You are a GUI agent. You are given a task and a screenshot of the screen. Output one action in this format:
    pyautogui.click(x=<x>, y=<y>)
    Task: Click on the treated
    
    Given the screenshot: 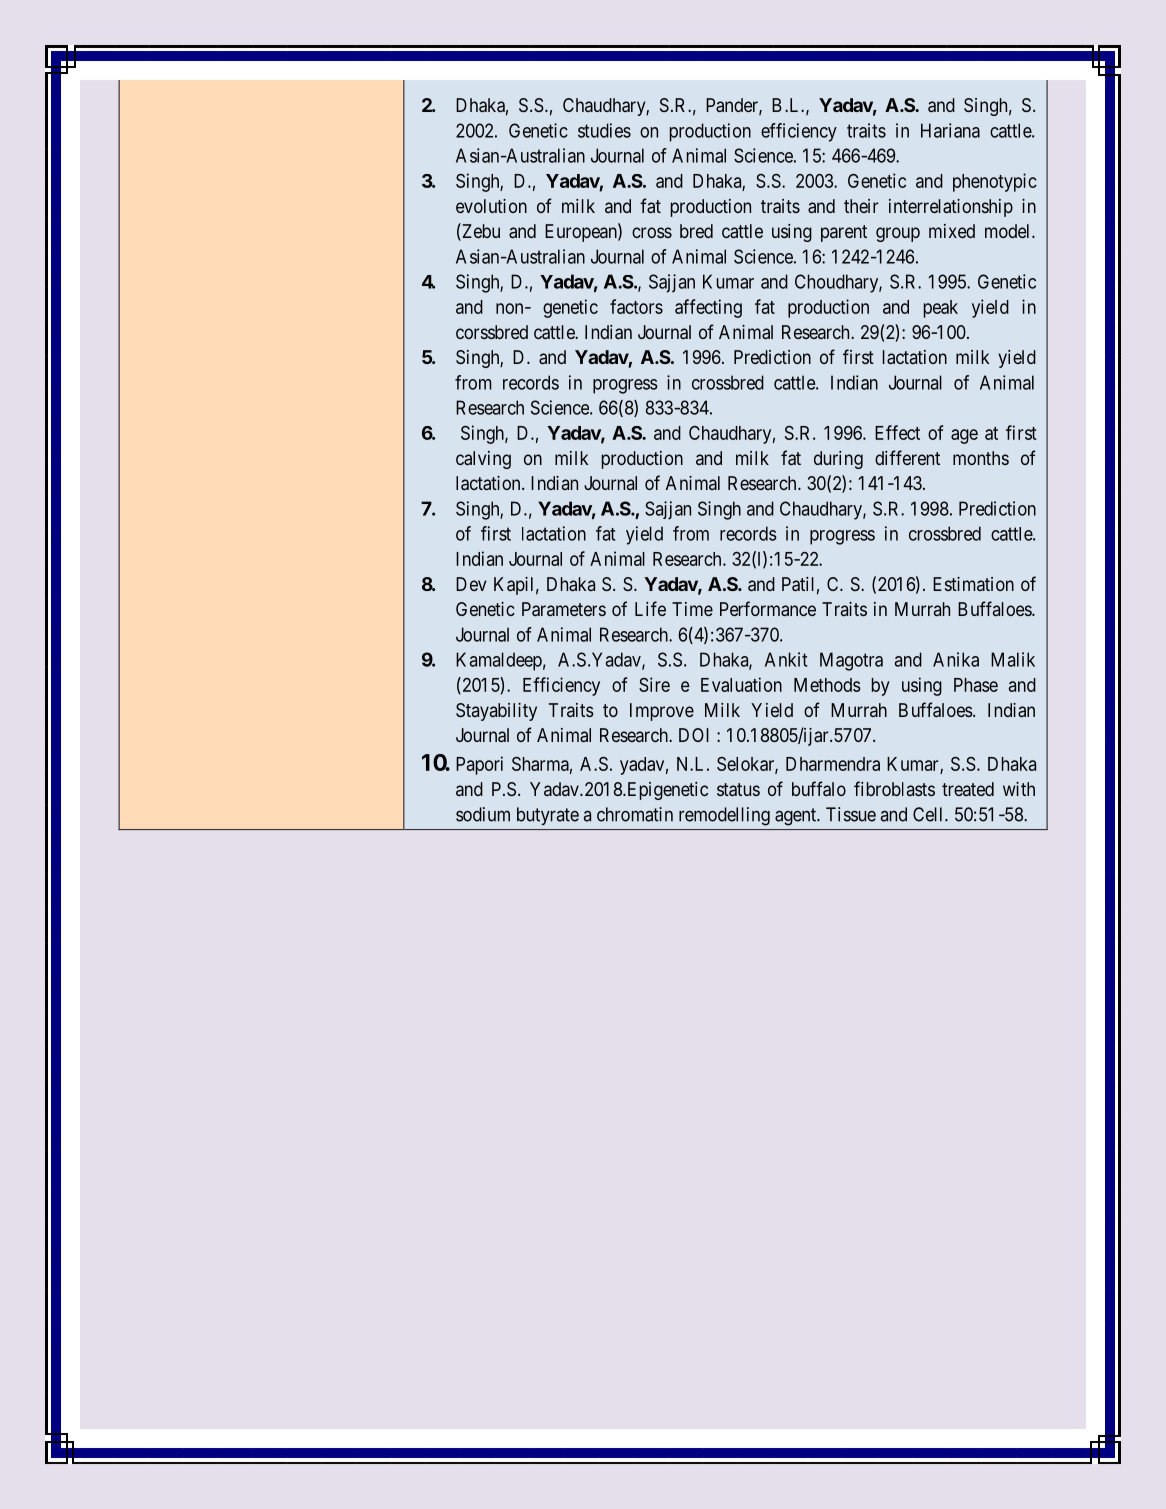 What is the action you would take?
    pyautogui.click(x=968, y=789)
